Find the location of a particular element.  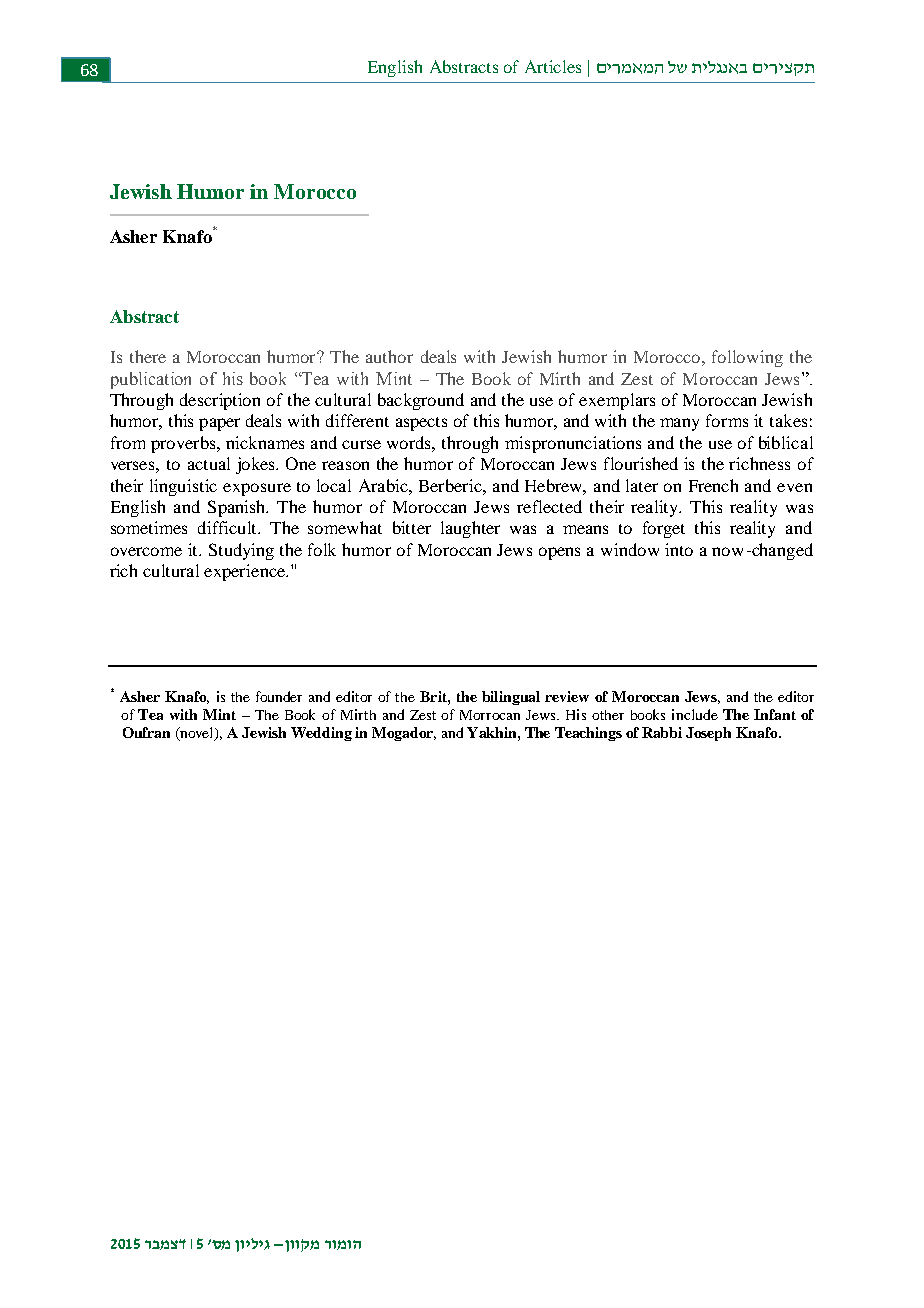

founder is located at coordinates (279, 696).
